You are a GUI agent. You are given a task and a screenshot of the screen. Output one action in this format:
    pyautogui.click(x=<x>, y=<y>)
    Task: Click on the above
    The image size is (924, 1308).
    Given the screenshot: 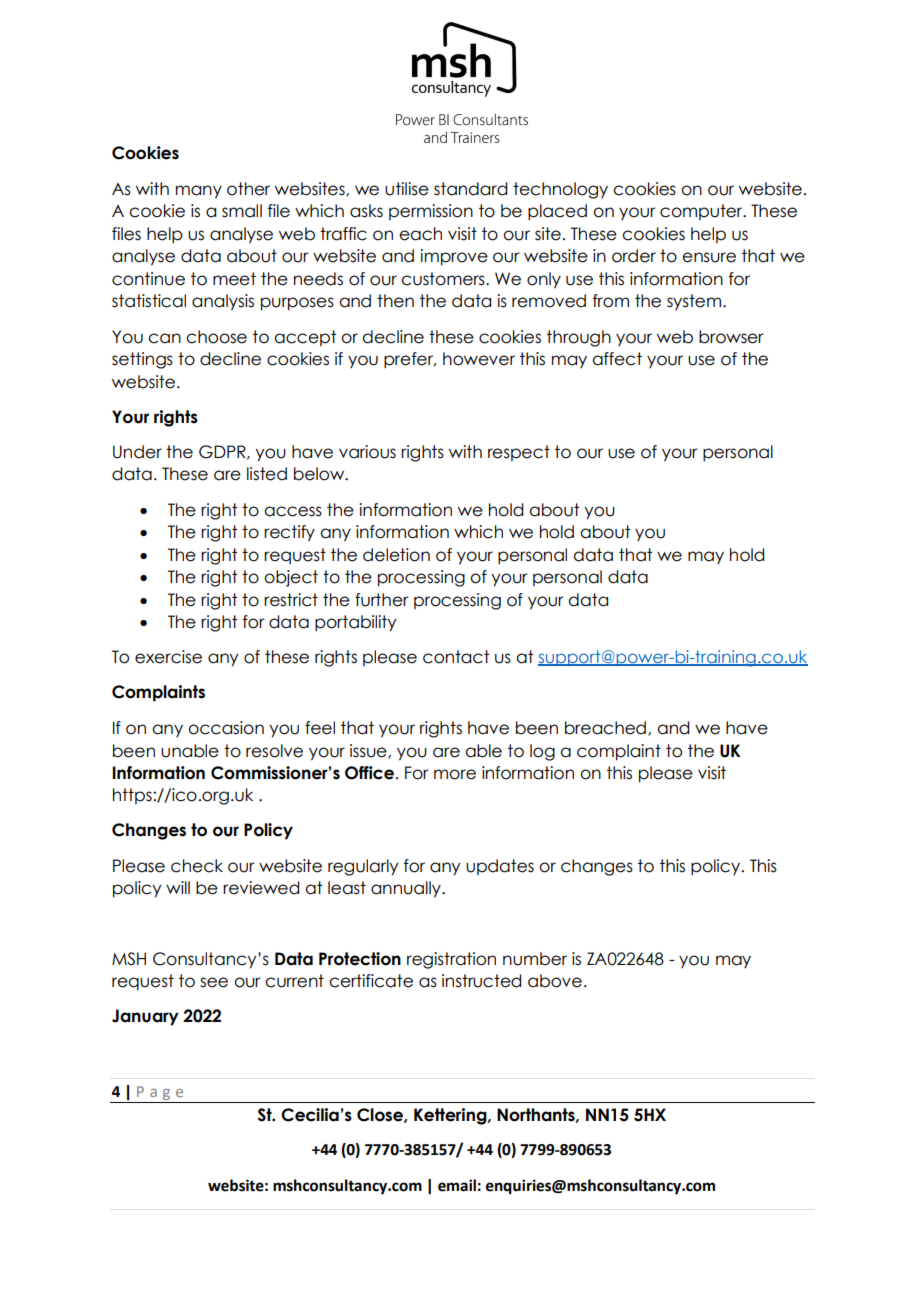 What is the action you would take?
    pyautogui.click(x=555, y=981)
